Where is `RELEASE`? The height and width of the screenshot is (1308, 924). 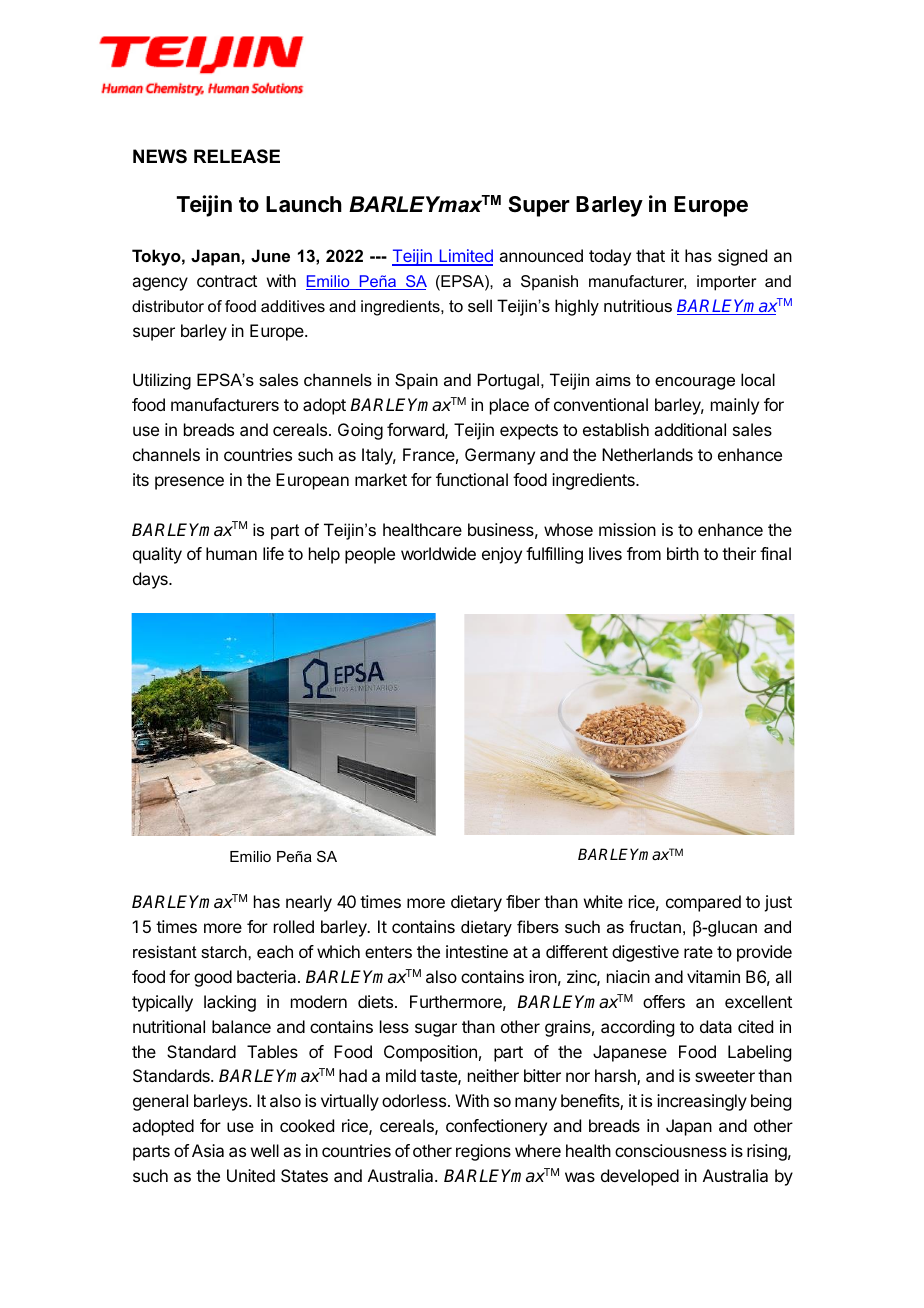
RELEASE is located at coordinates (237, 156).
